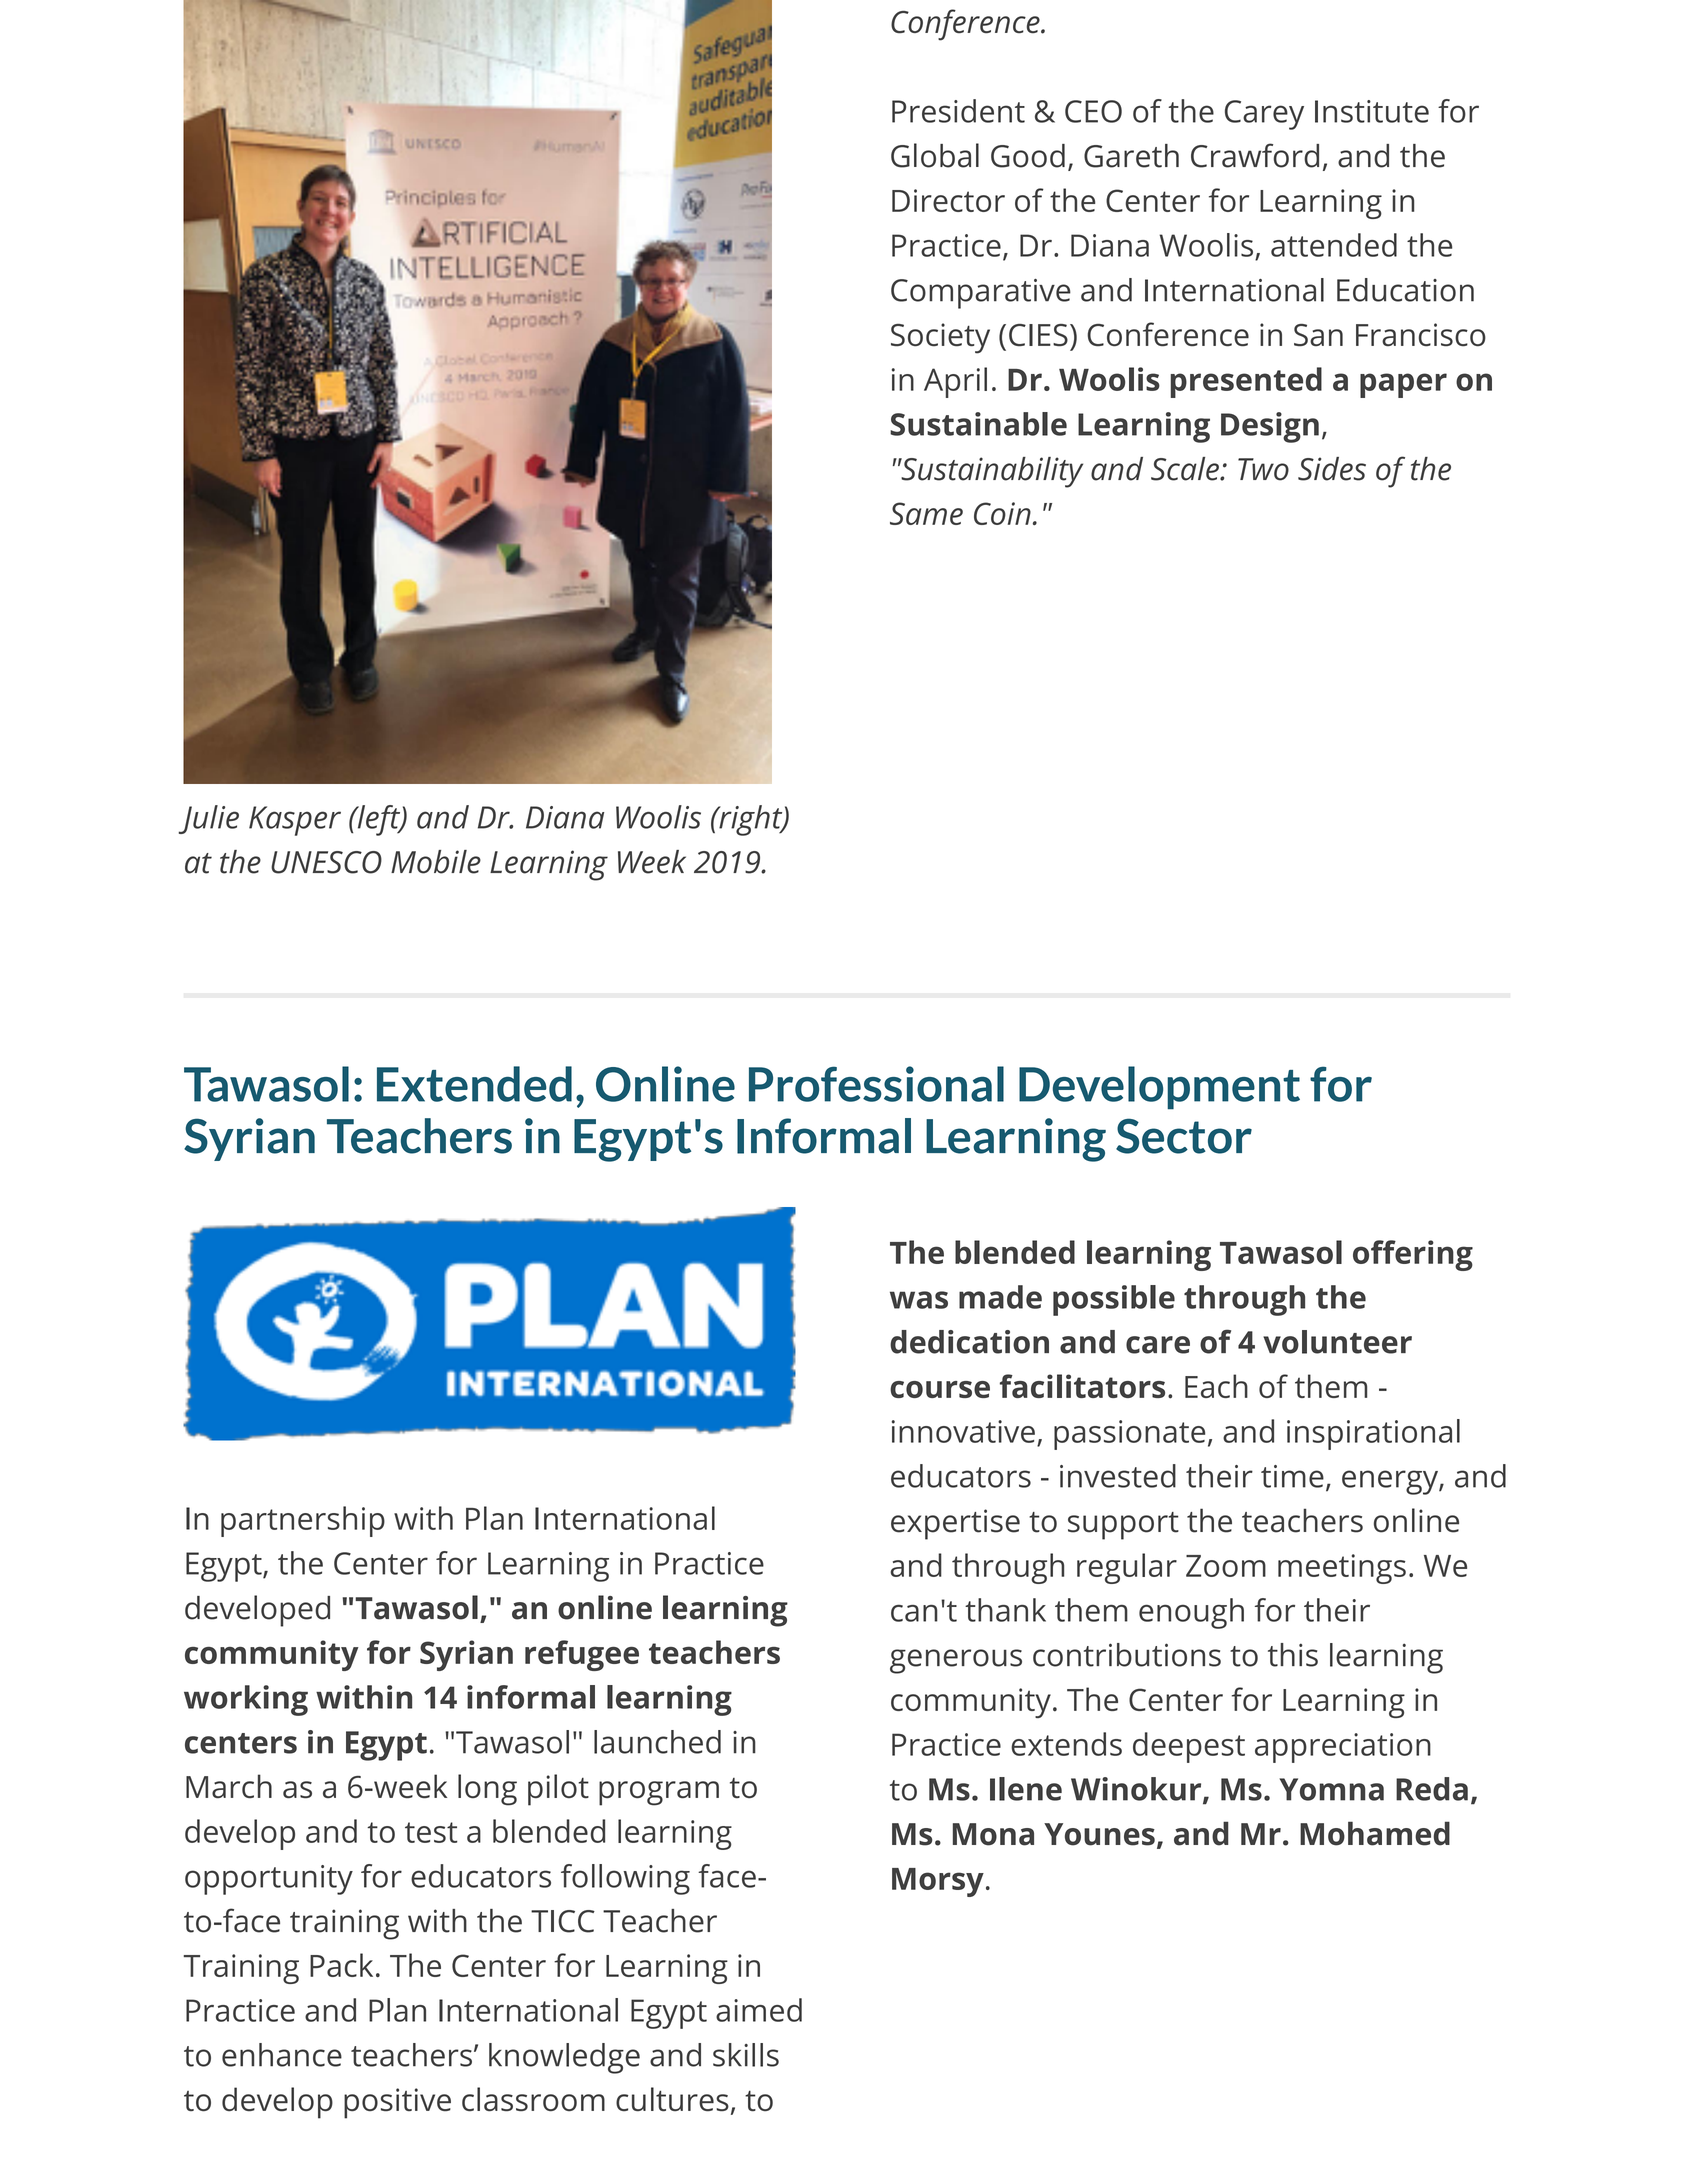  What do you see at coordinates (1263, 469) in the screenshot?
I see `Two` at bounding box center [1263, 469].
